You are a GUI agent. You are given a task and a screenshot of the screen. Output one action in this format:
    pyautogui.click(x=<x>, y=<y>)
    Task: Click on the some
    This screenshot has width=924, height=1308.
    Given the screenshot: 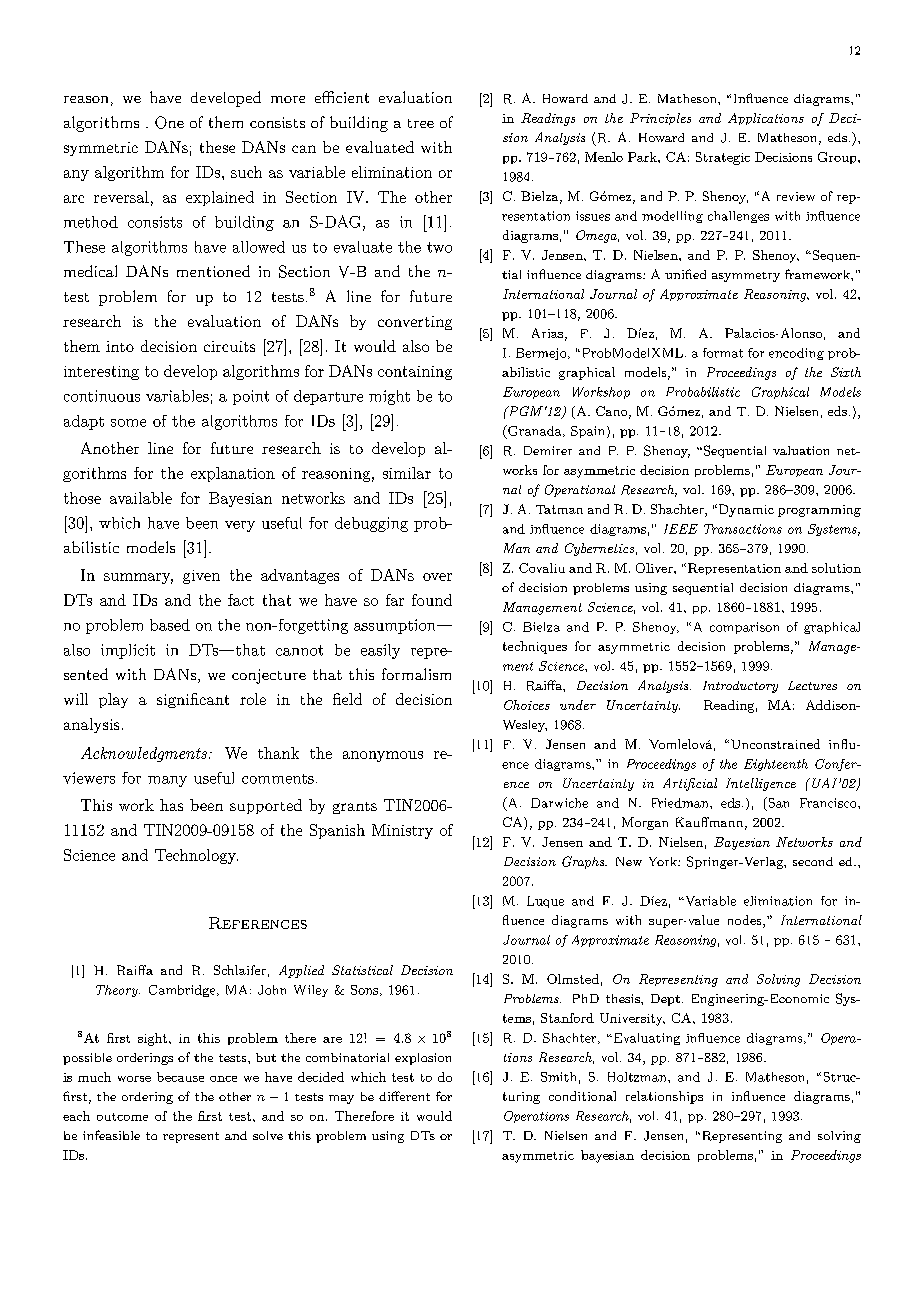 What is the action you would take?
    pyautogui.click(x=128, y=423)
